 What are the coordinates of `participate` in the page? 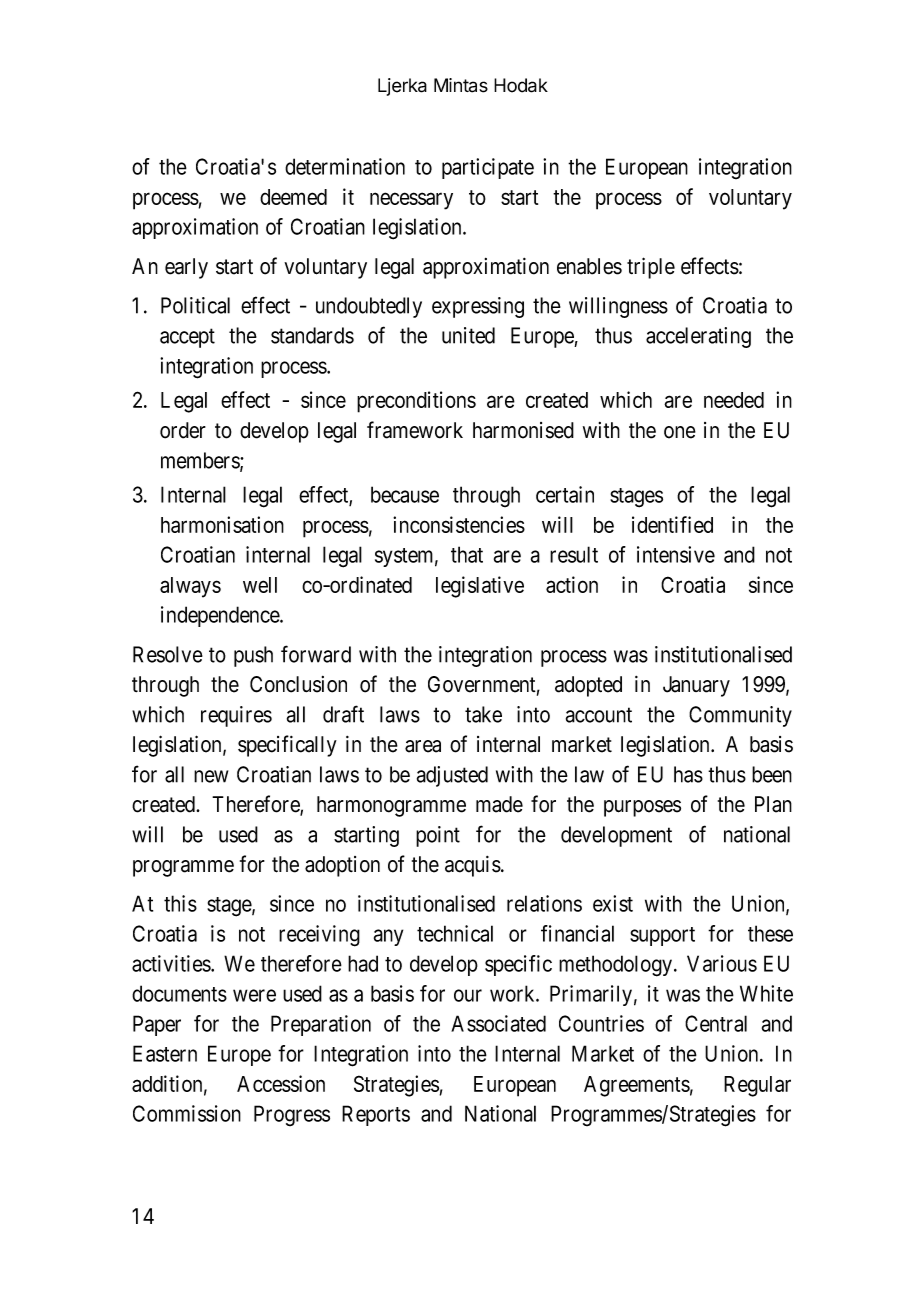 It's located at (488, 168).
